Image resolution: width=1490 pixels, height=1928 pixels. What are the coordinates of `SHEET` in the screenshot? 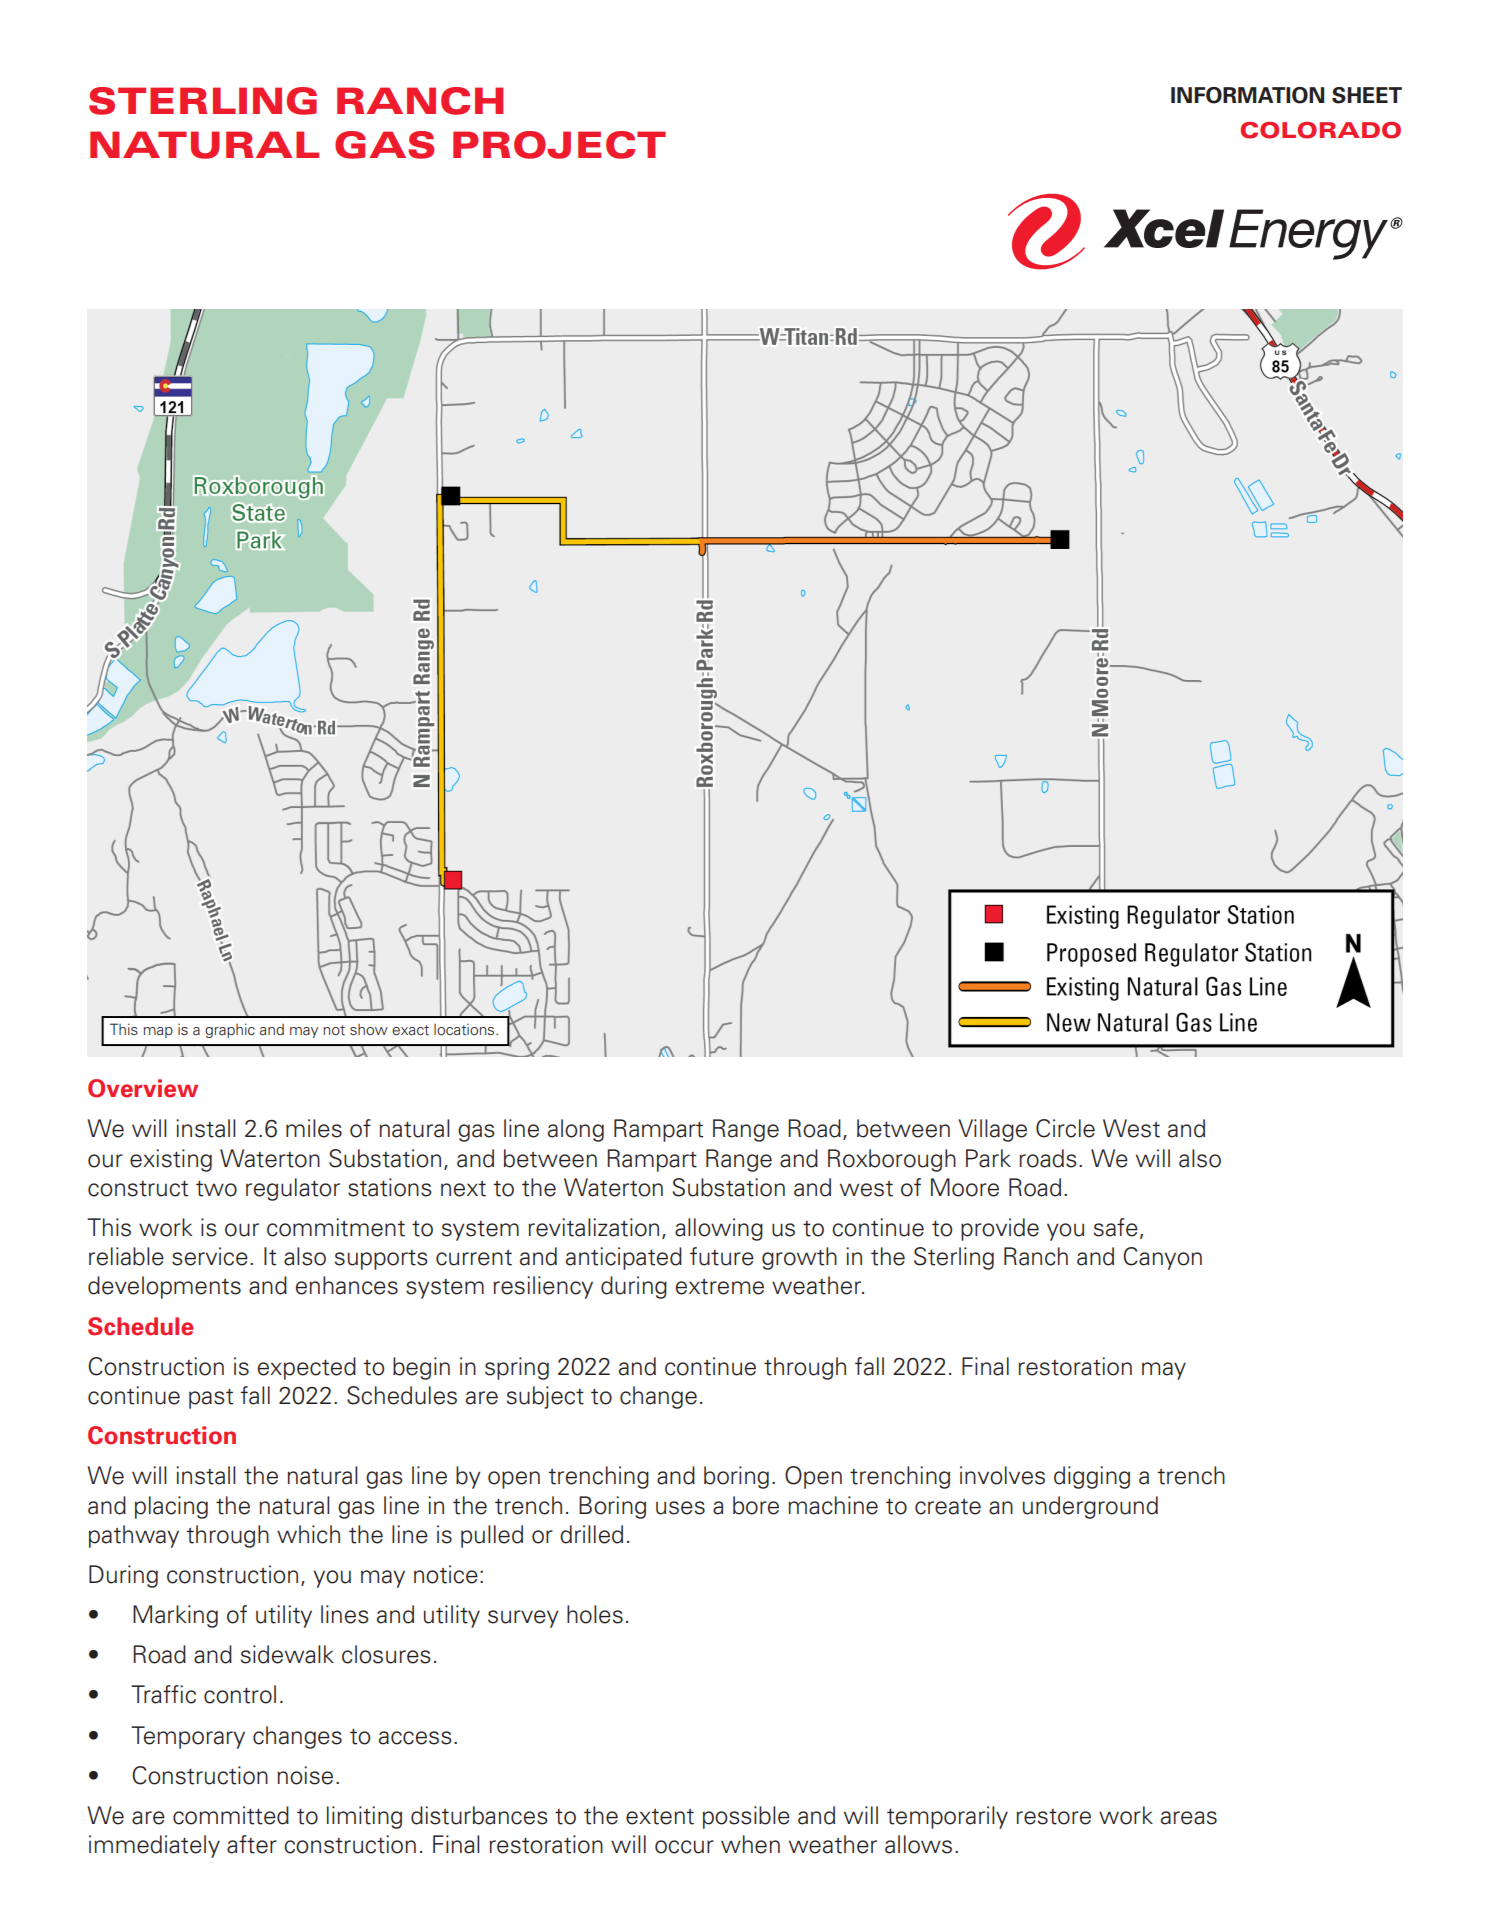 It's located at (1367, 95).
